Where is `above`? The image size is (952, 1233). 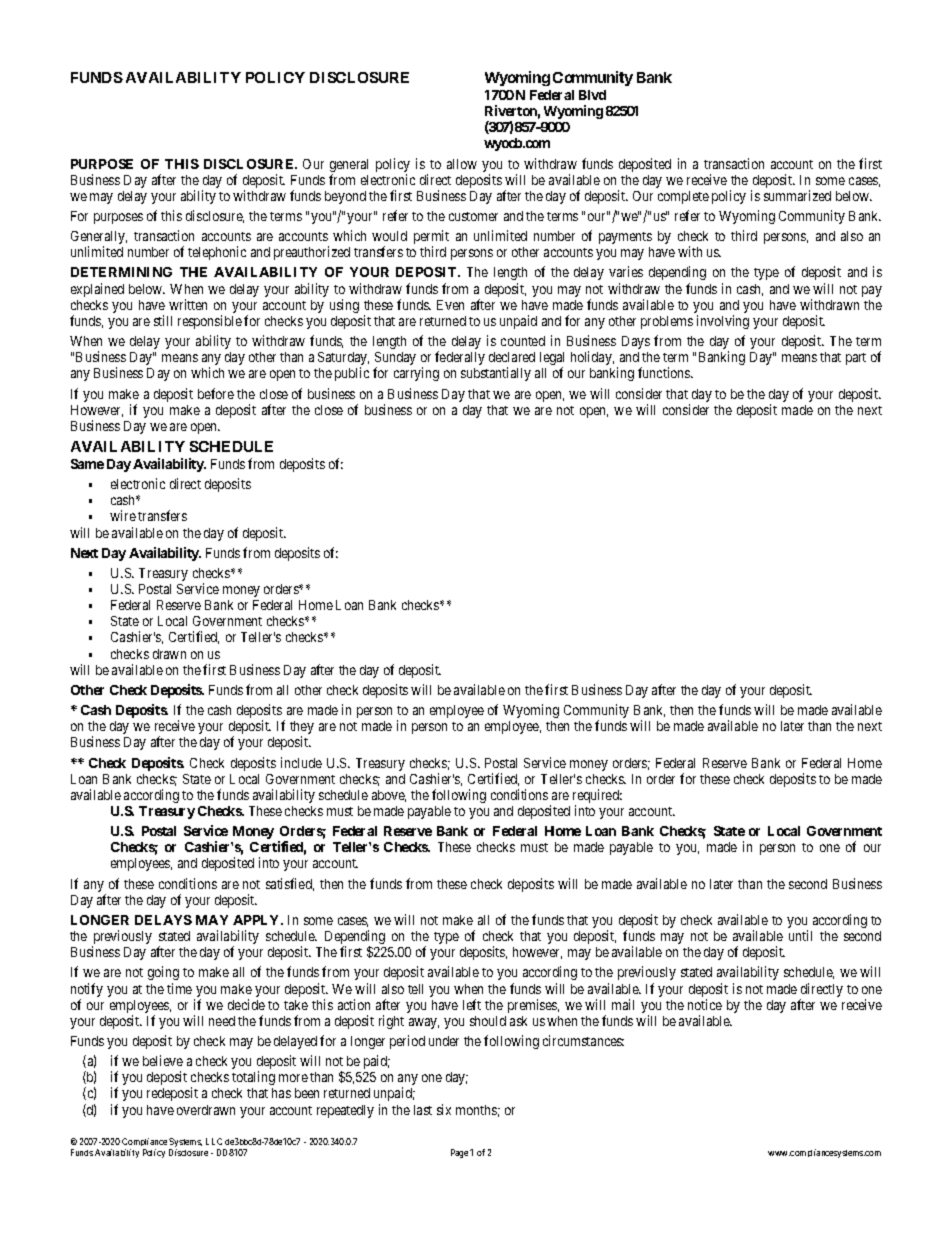
above is located at coordinates (389, 796).
